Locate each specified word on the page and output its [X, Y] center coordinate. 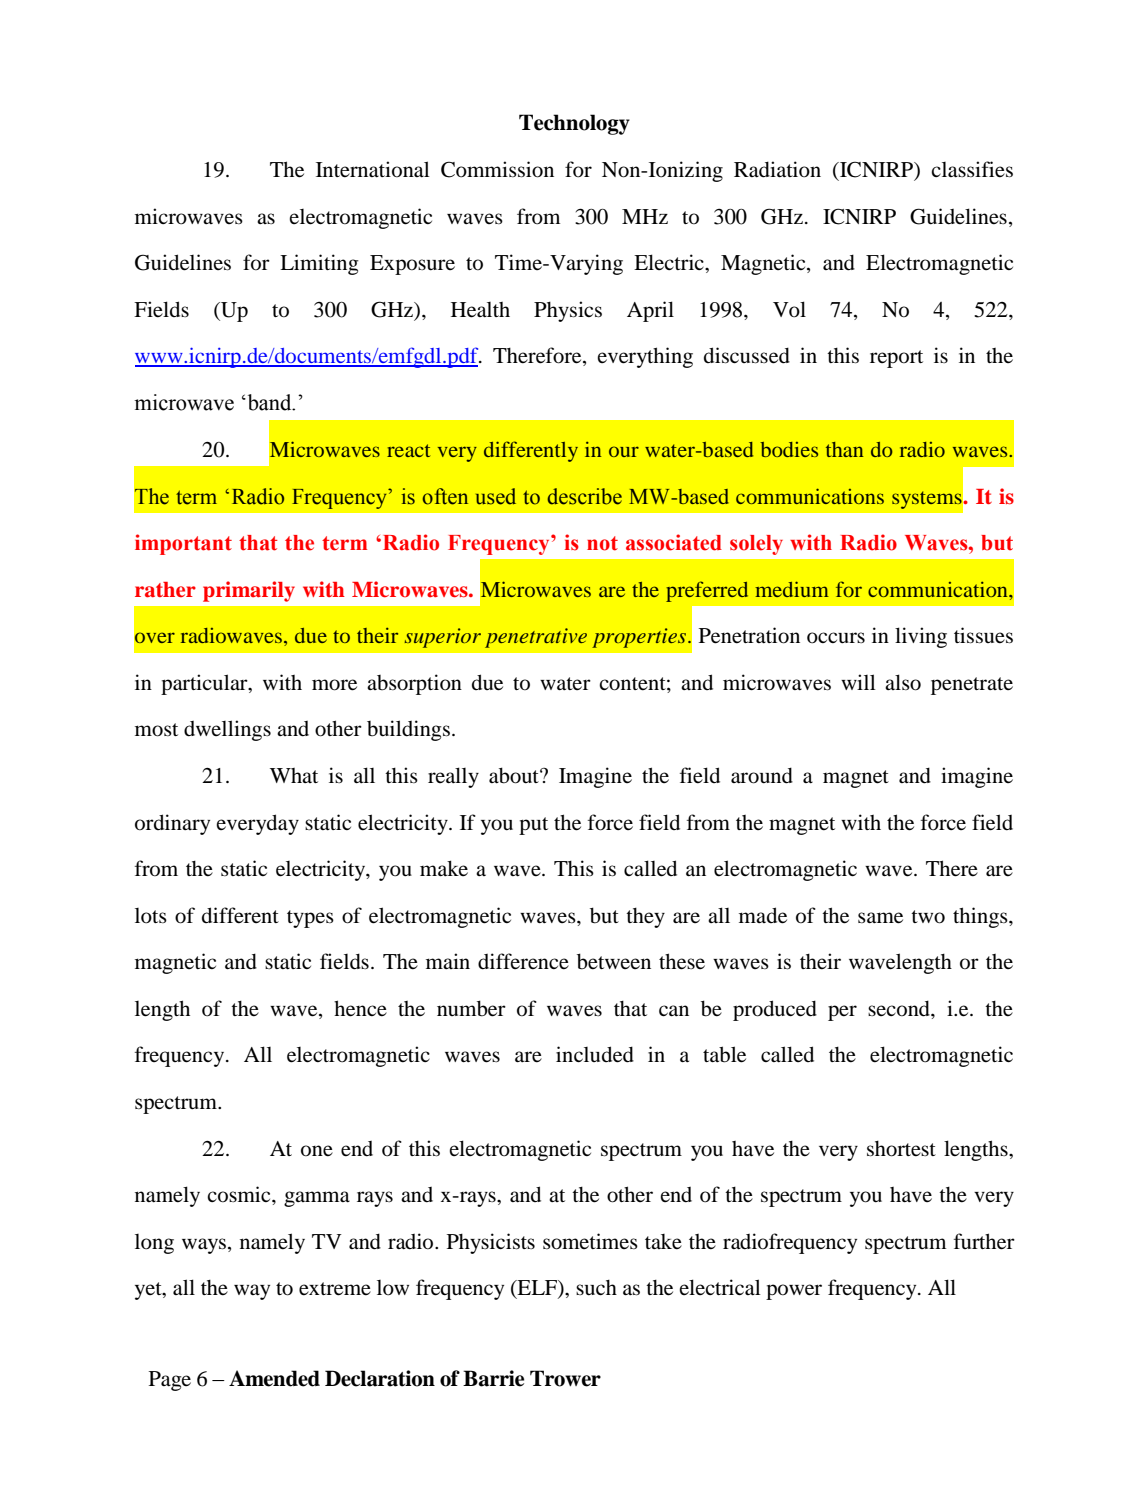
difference [523, 961]
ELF [537, 1289]
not [602, 543]
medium [792, 589]
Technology [574, 124]
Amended [274, 1378]
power [794, 1292]
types [310, 919]
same [880, 918]
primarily [249, 591]
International [373, 169]
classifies [972, 169]
